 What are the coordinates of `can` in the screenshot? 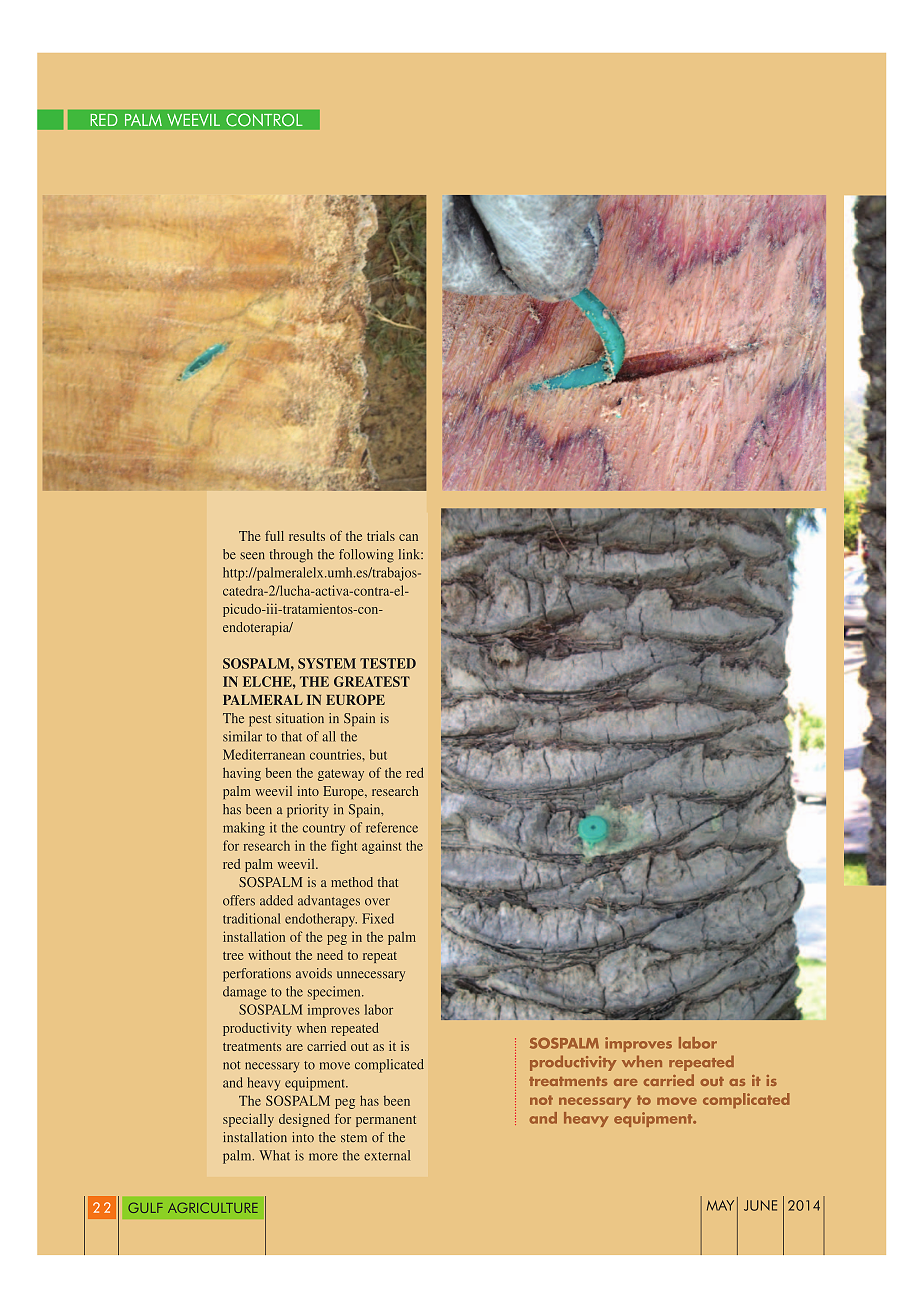 It's located at (408, 537).
